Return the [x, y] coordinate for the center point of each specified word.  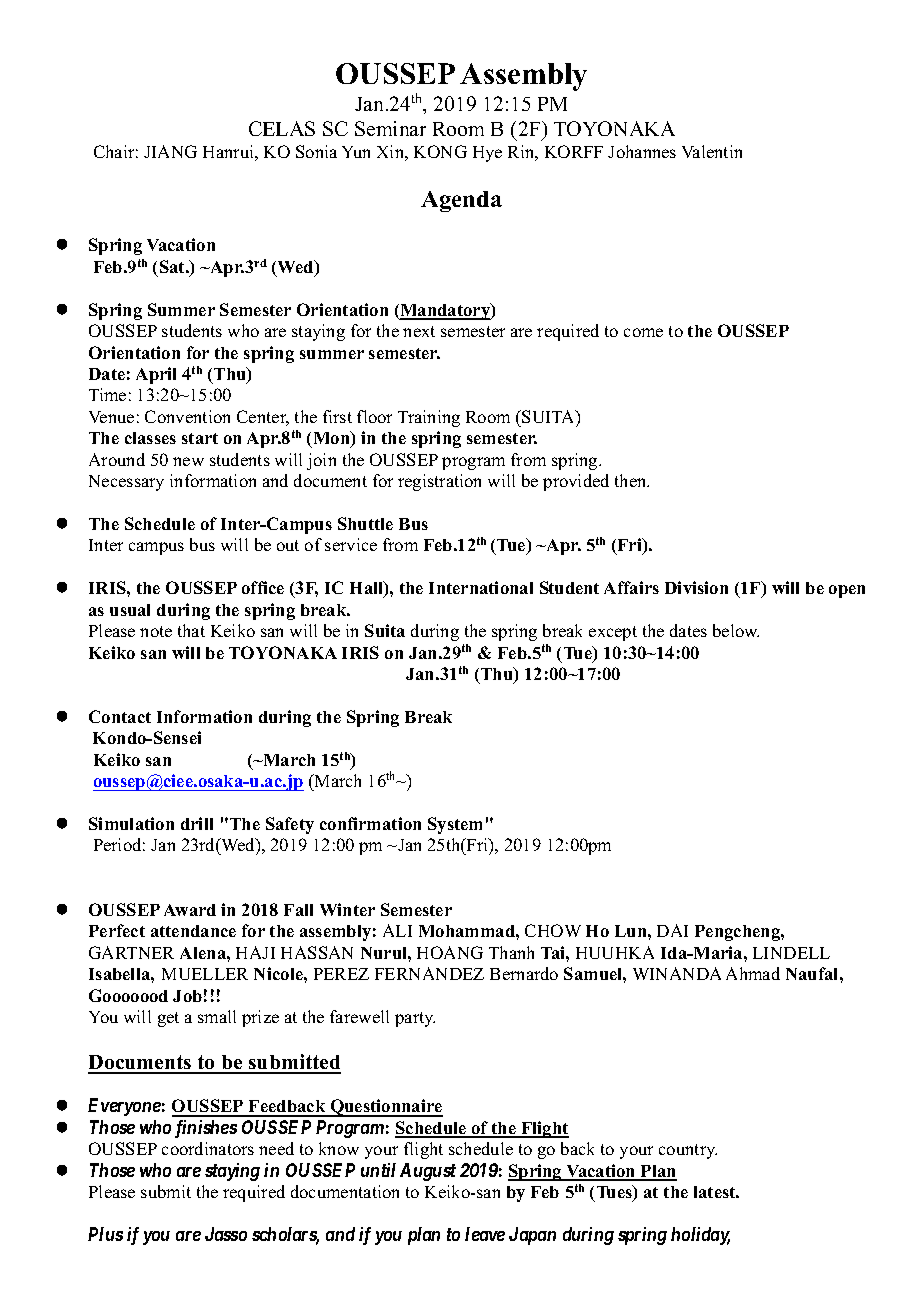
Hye [487, 154]
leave [485, 1234]
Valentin [712, 151]
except [613, 633]
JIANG [170, 151]
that [191, 630]
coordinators [208, 1148]
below [736, 630]
